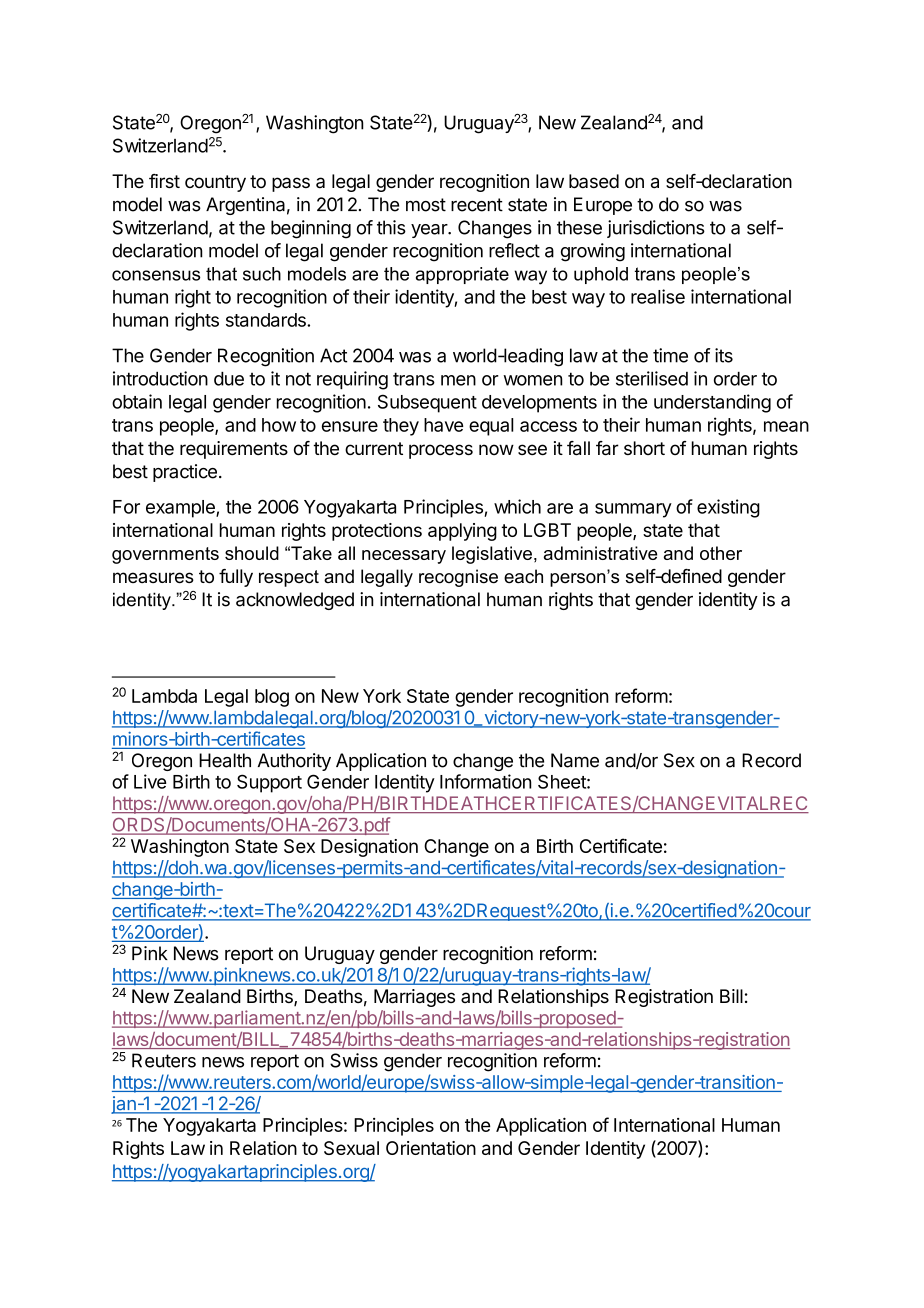 This screenshot has height=1308, width=924. Describe the element at coordinates (477, 205) in the screenshot. I see `recent` at that location.
